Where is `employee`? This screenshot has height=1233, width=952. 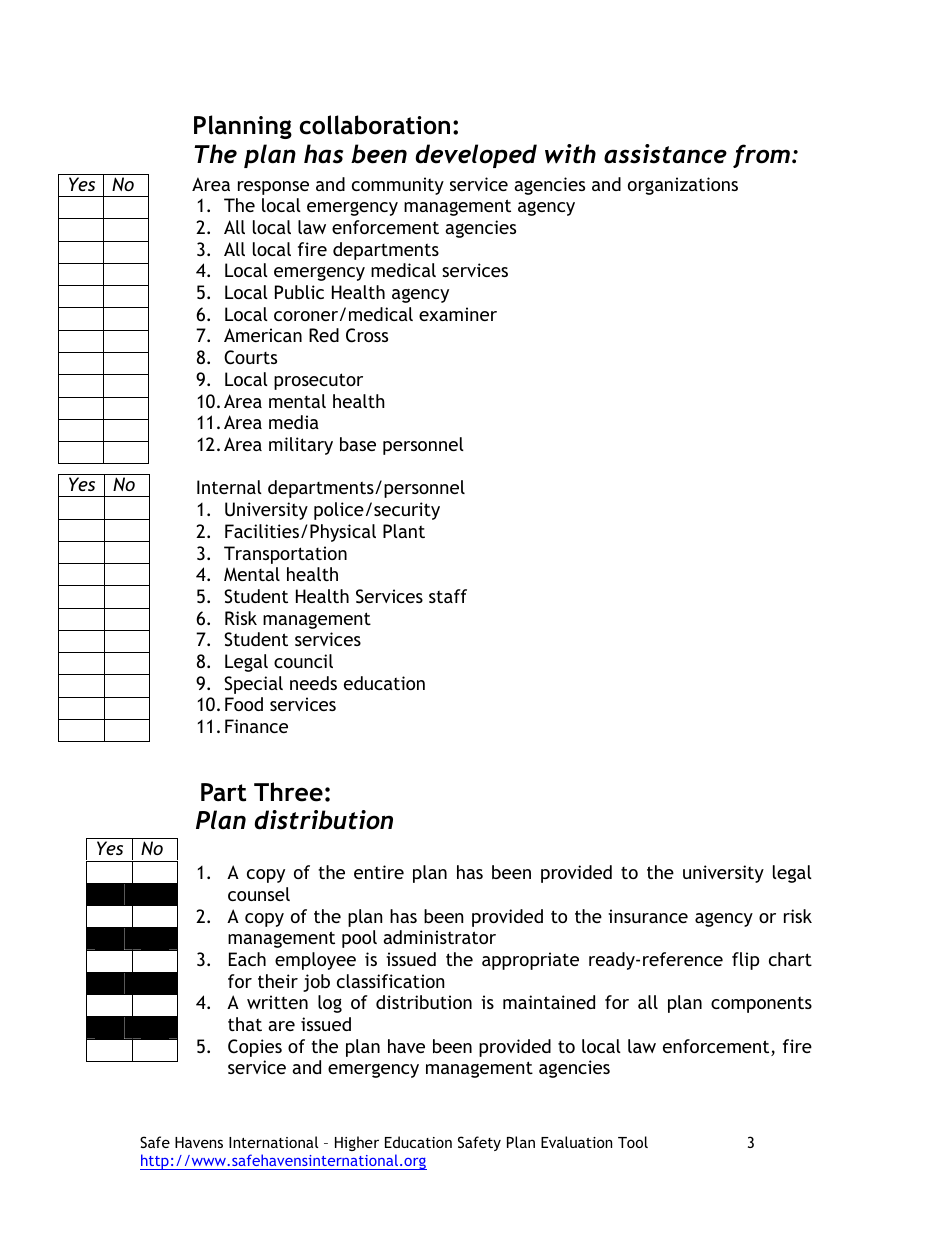 employee is located at coordinates (315, 961).
